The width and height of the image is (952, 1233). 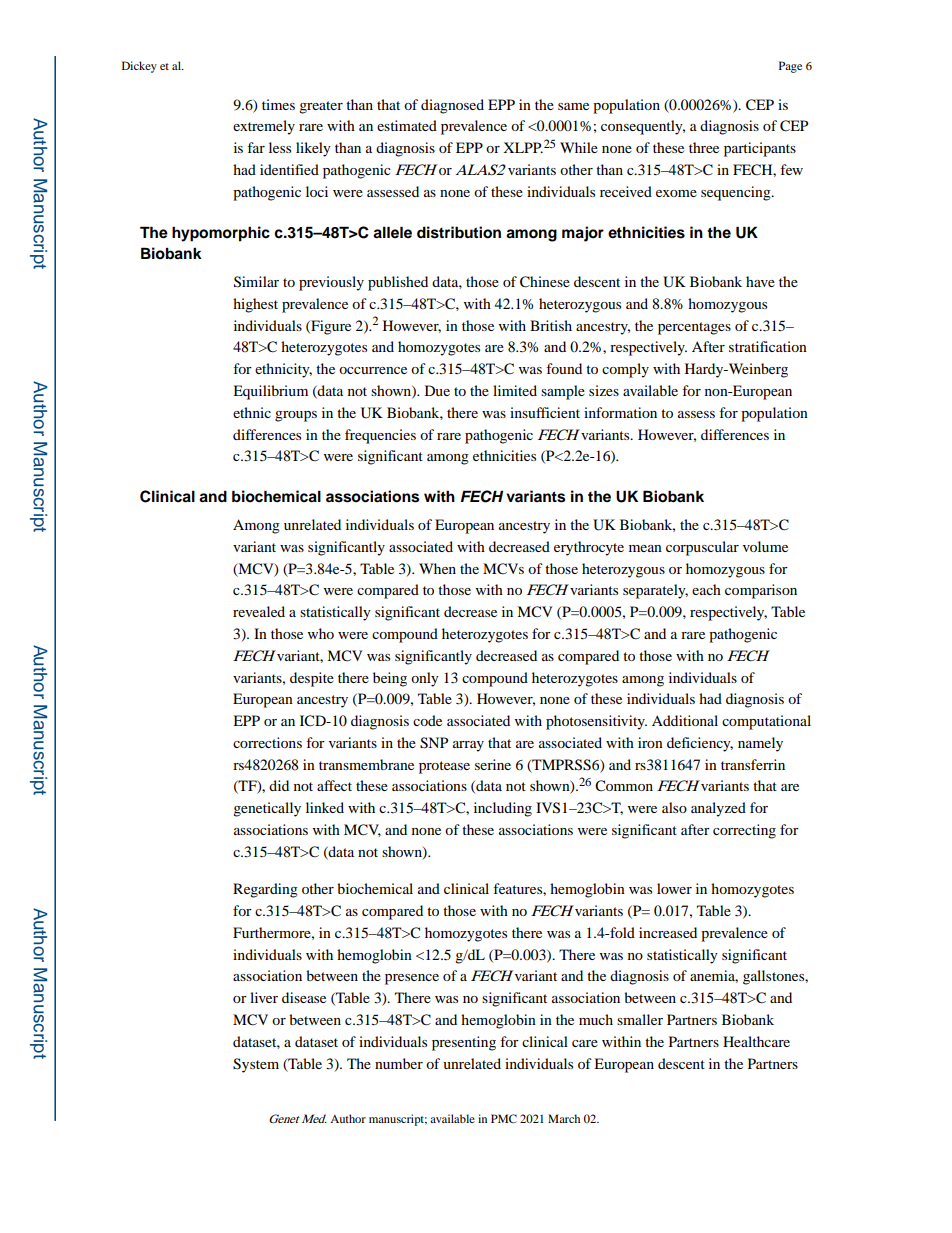 What do you see at coordinates (264, 127) in the image?
I see `extremely` at bounding box center [264, 127].
